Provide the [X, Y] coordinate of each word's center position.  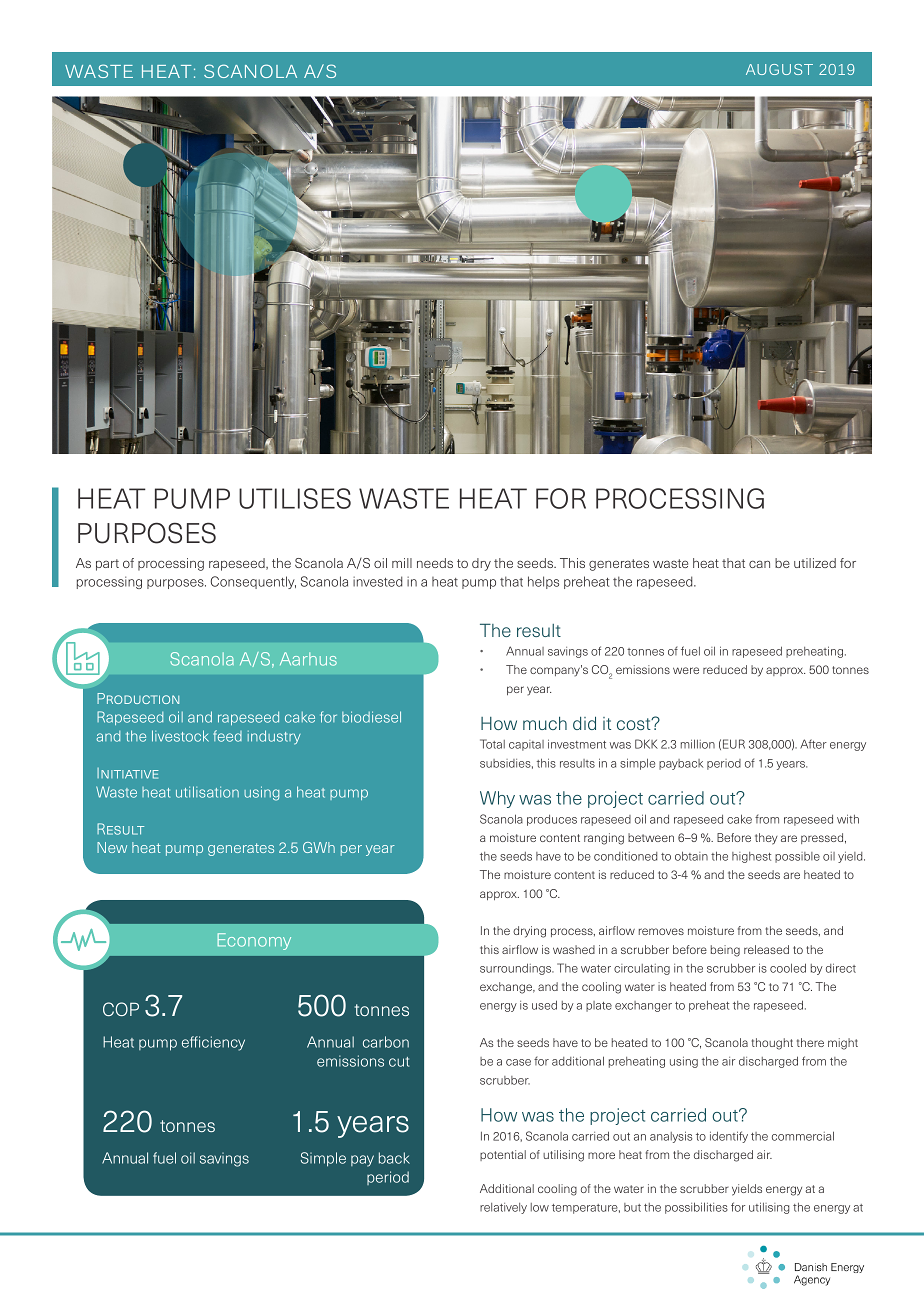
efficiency [213, 1043]
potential [503, 1155]
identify [729, 1137]
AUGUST [779, 69]
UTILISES [295, 498]
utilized [815, 563]
